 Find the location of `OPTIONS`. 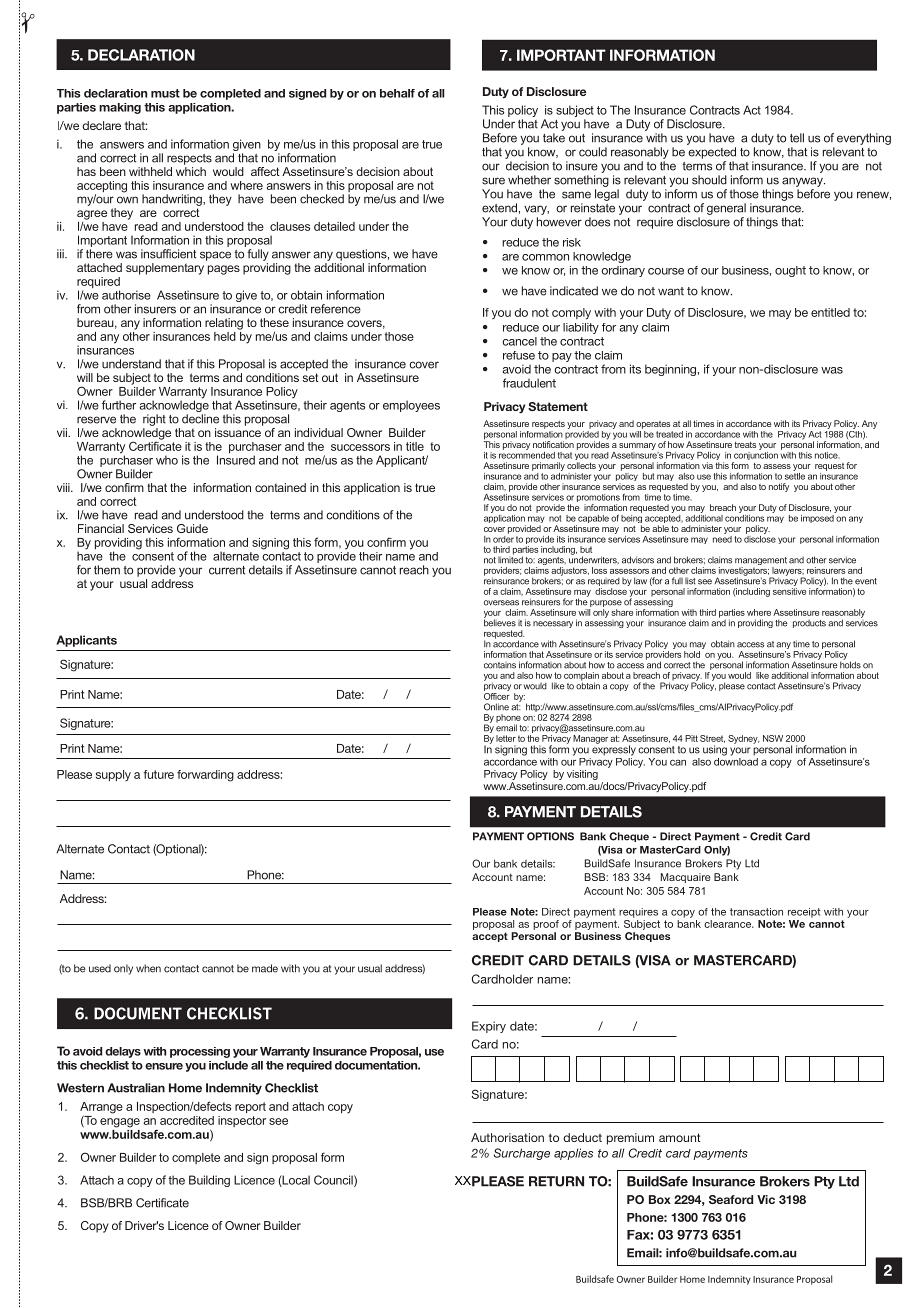

OPTIONS is located at coordinates (550, 836).
